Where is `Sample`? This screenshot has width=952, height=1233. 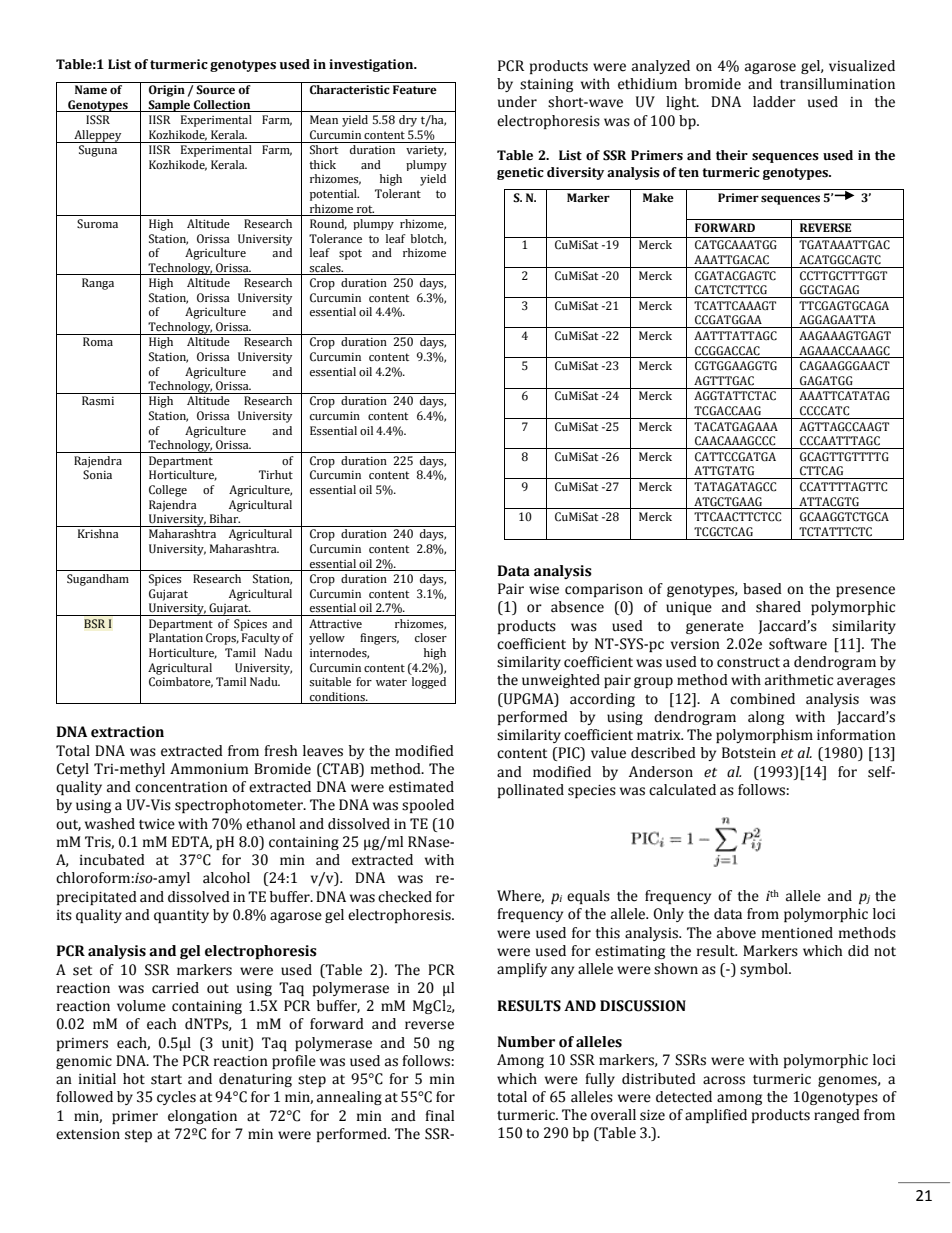 Sample is located at coordinates (169, 106).
